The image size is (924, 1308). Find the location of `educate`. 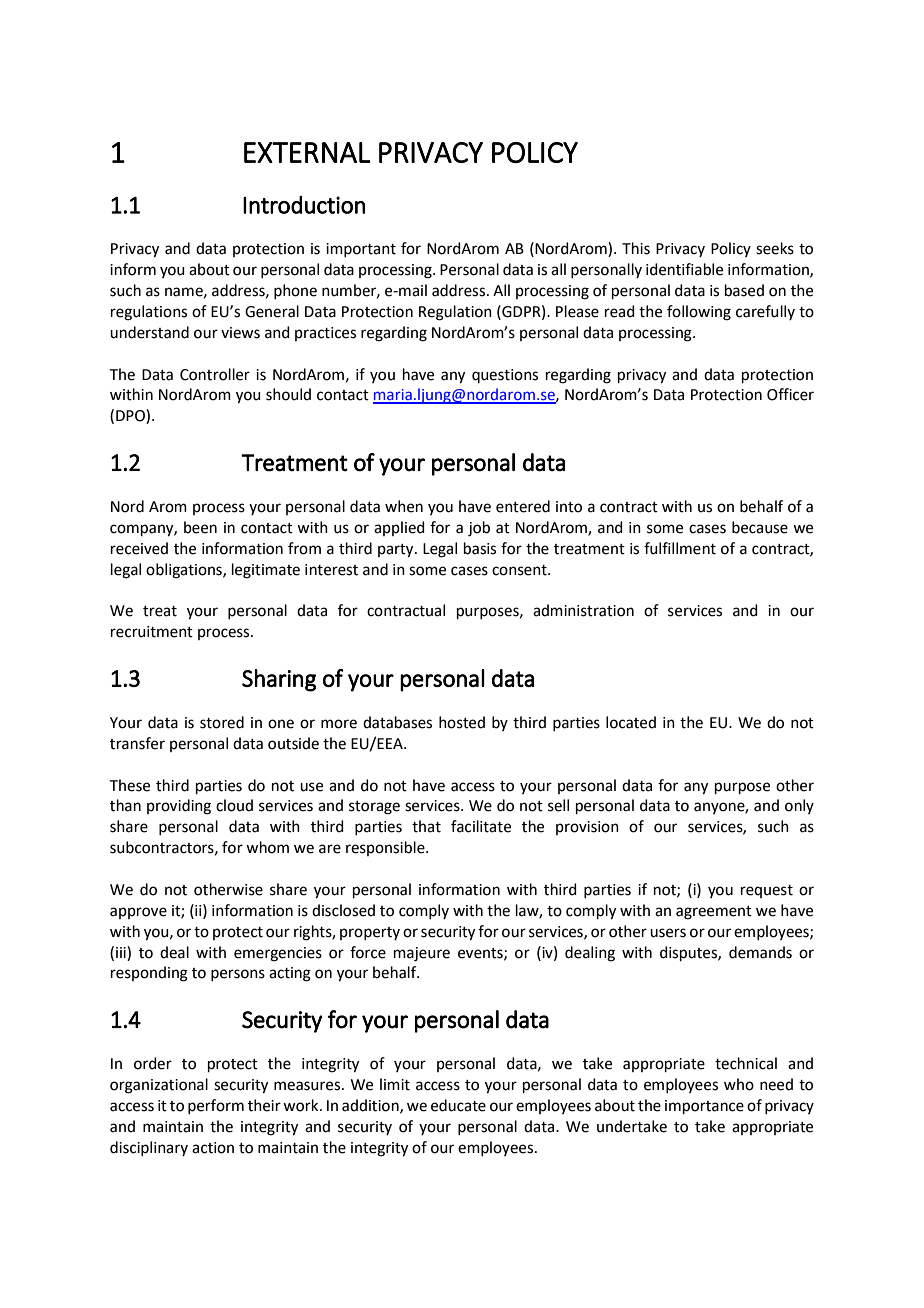

educate is located at coordinates (458, 1105).
